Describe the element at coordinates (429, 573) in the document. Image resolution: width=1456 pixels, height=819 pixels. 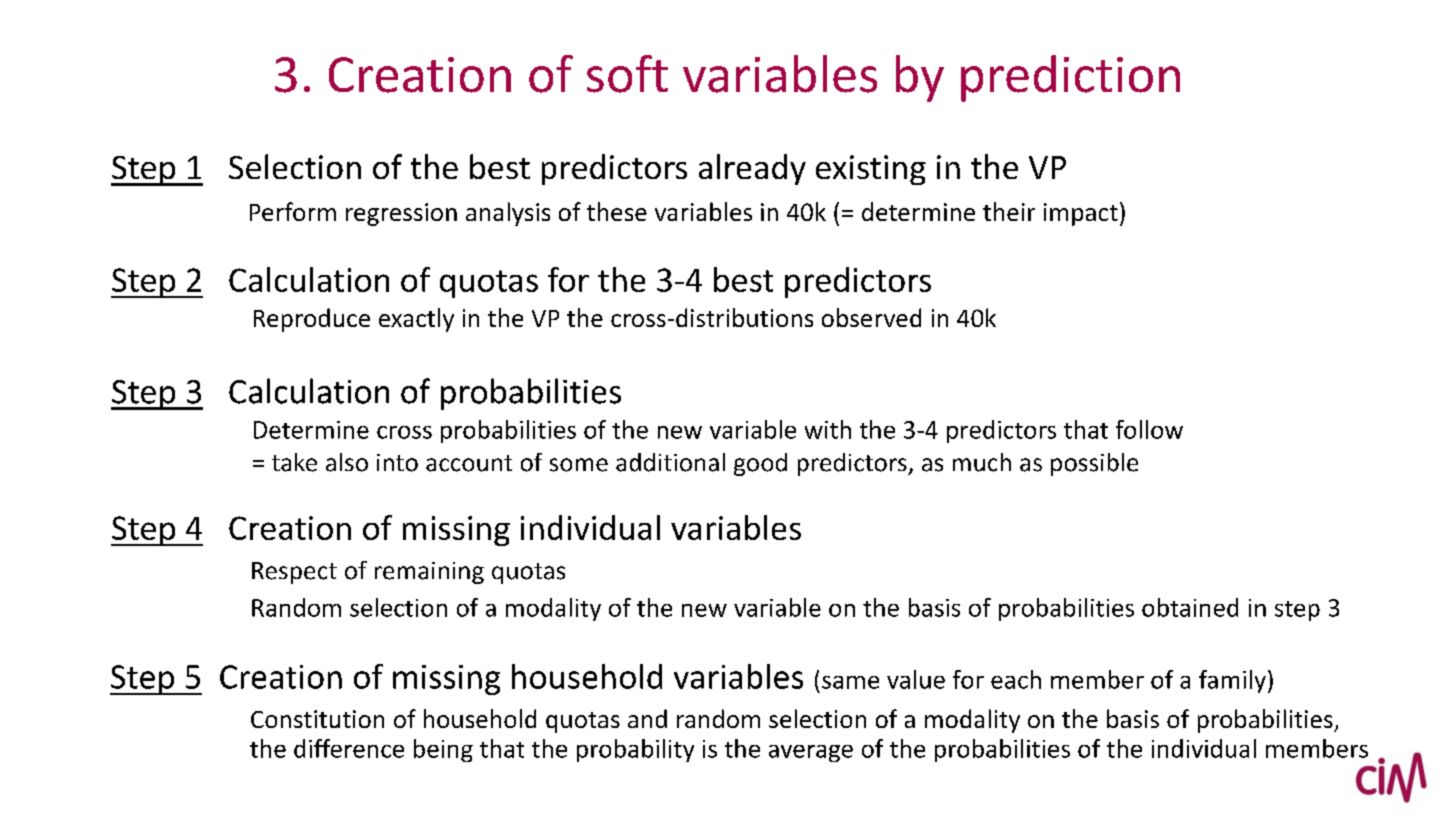
I see `remaining` at that location.
